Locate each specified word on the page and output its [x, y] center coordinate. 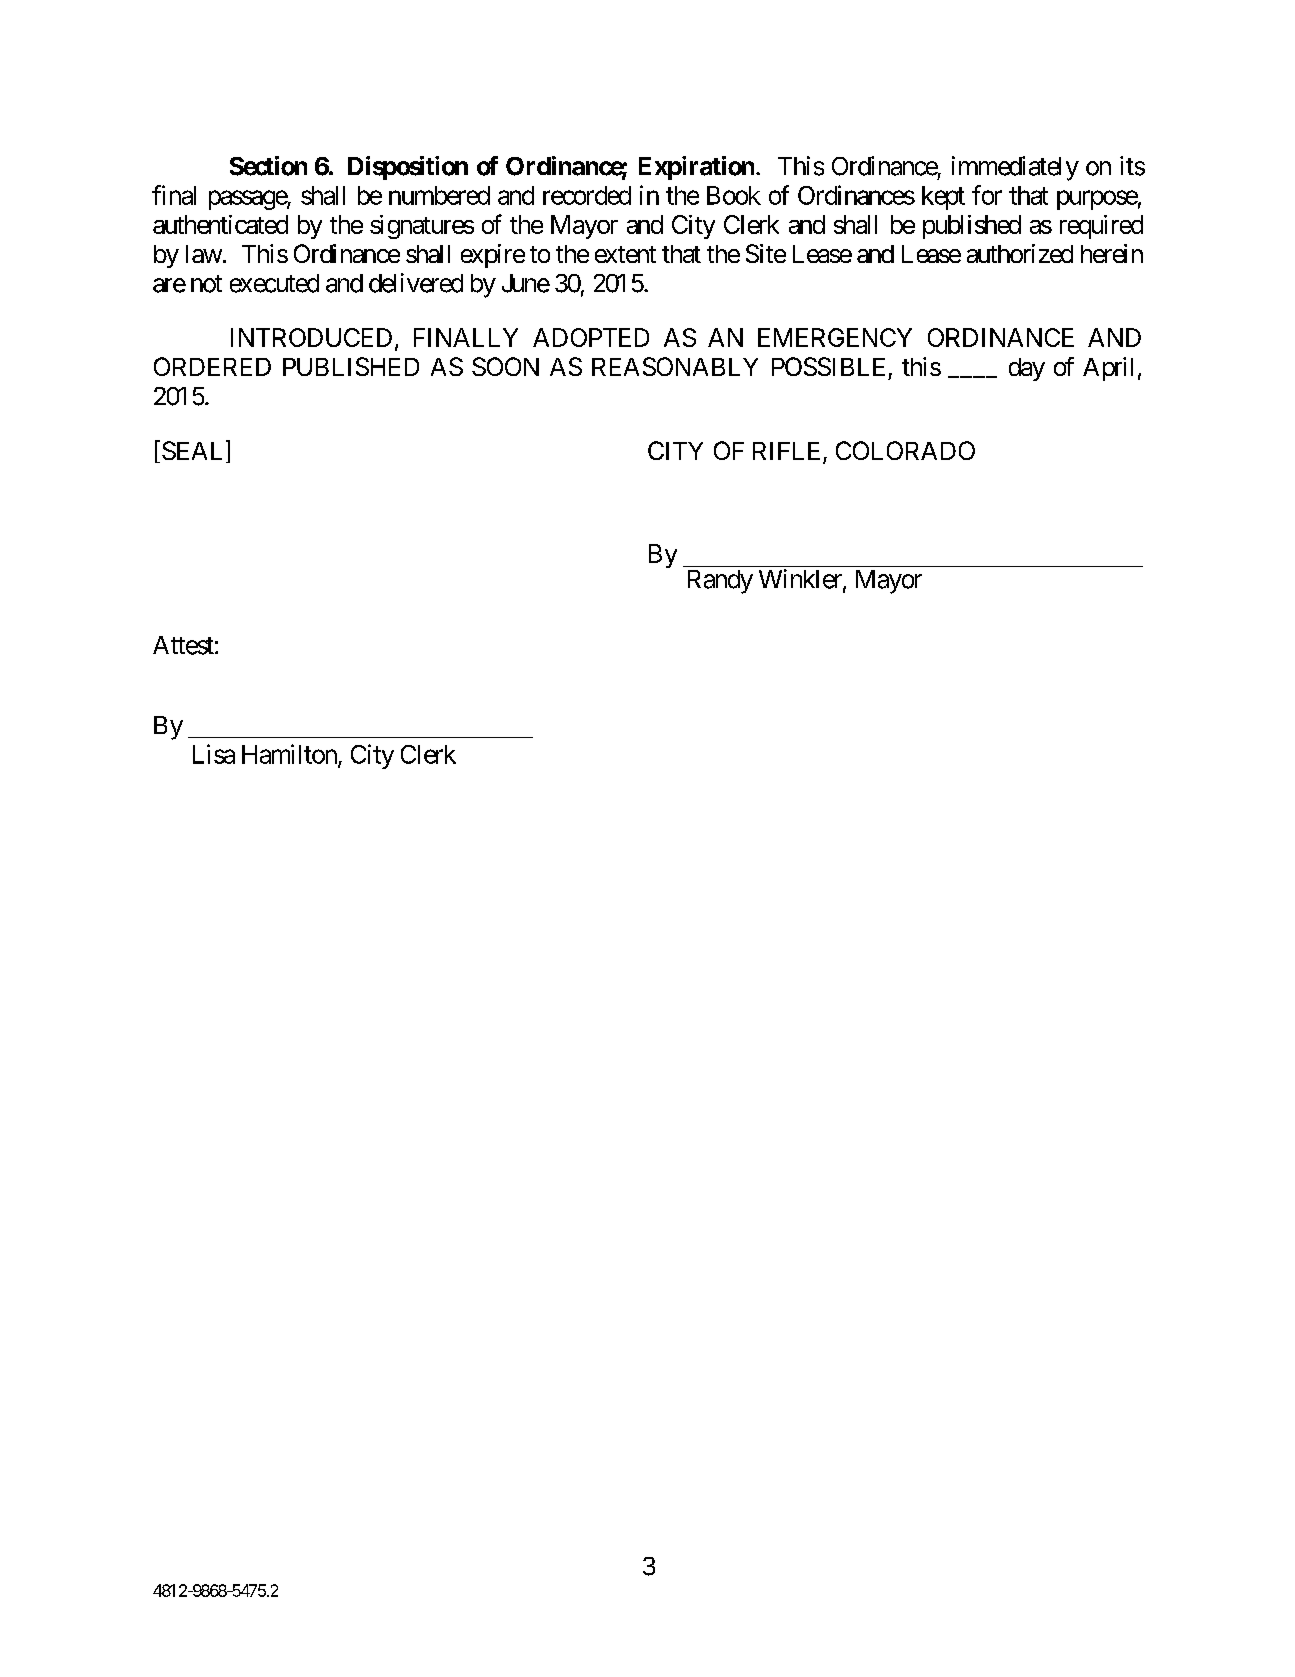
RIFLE [786, 451]
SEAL [194, 451]
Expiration [696, 168]
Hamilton [290, 755]
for [987, 195]
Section [268, 166]
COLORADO [905, 450]
